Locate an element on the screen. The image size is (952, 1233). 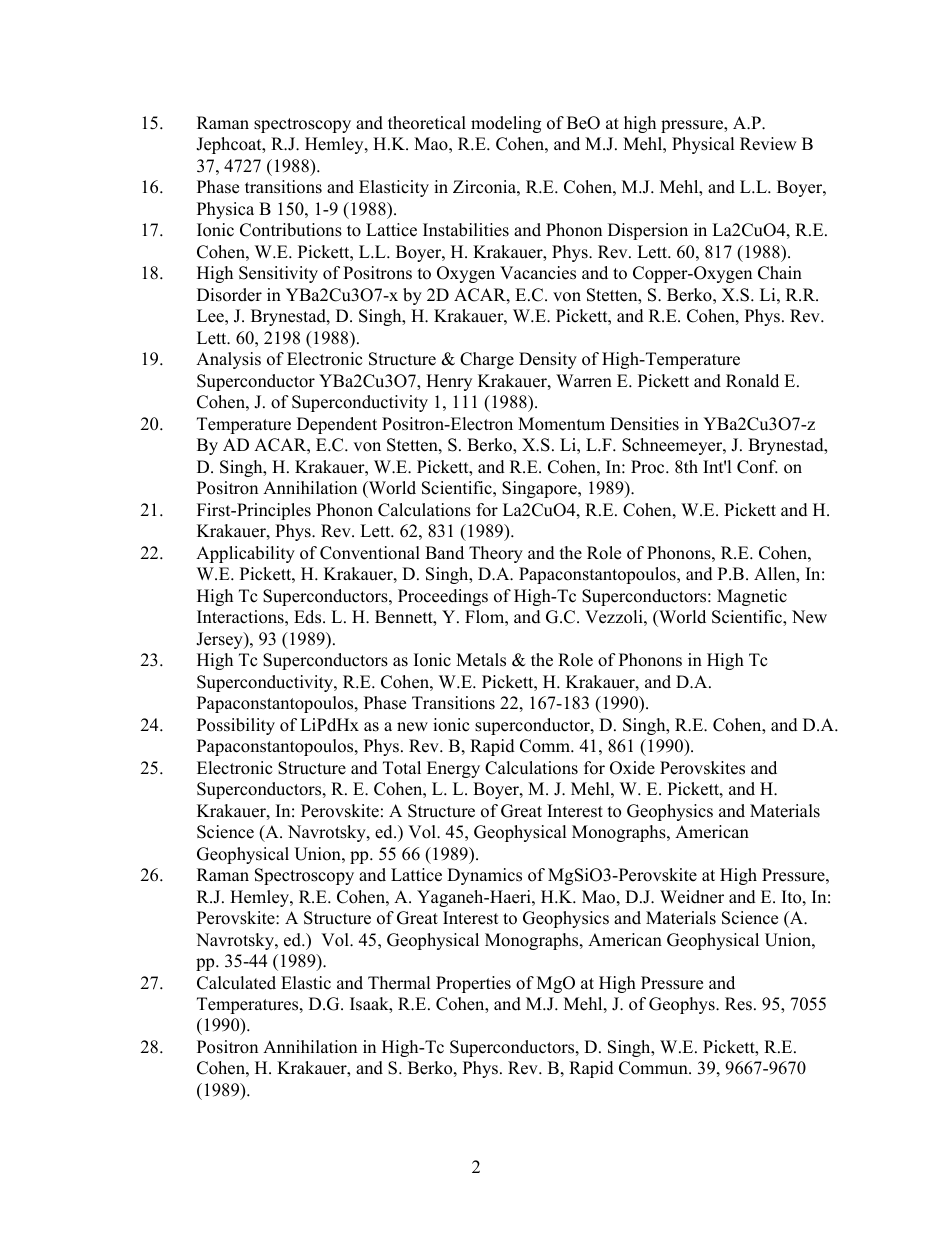
Calculated is located at coordinates (236, 983).
